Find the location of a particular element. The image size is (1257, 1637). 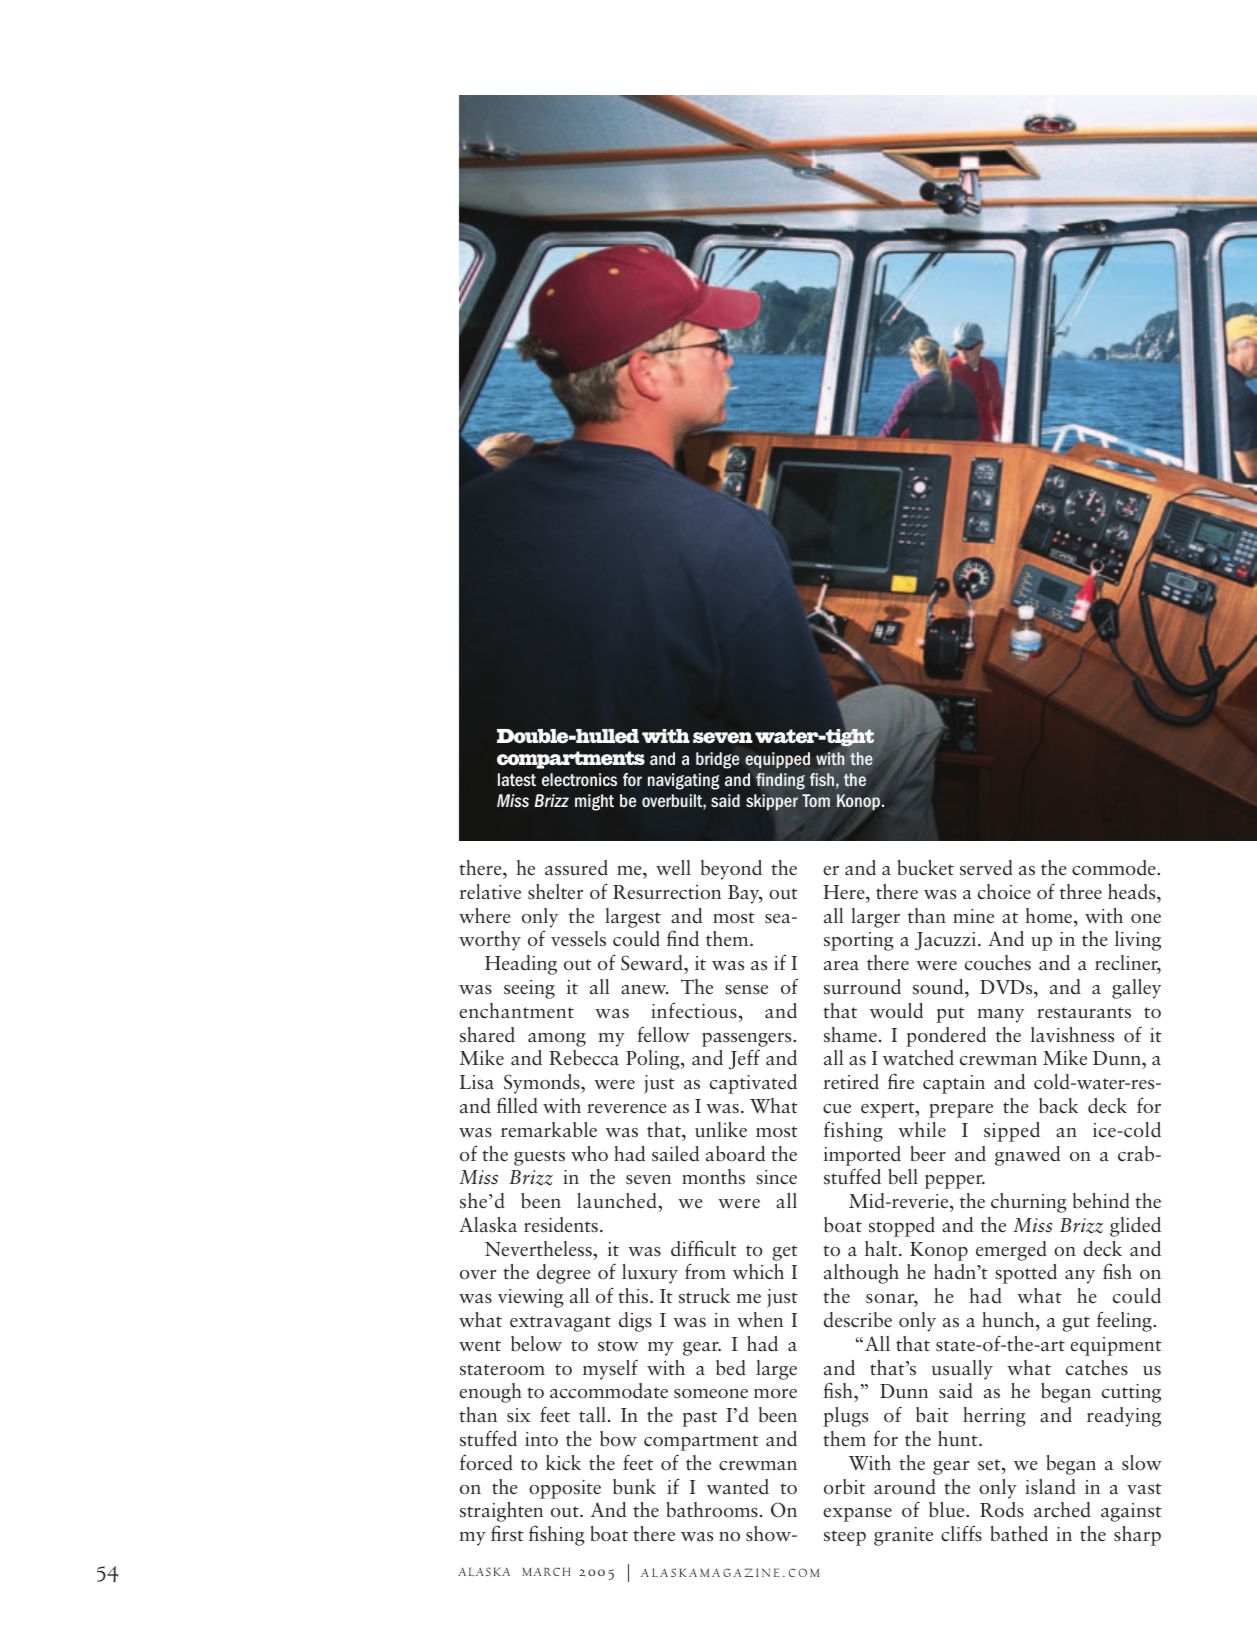

couches is located at coordinates (998, 963).
